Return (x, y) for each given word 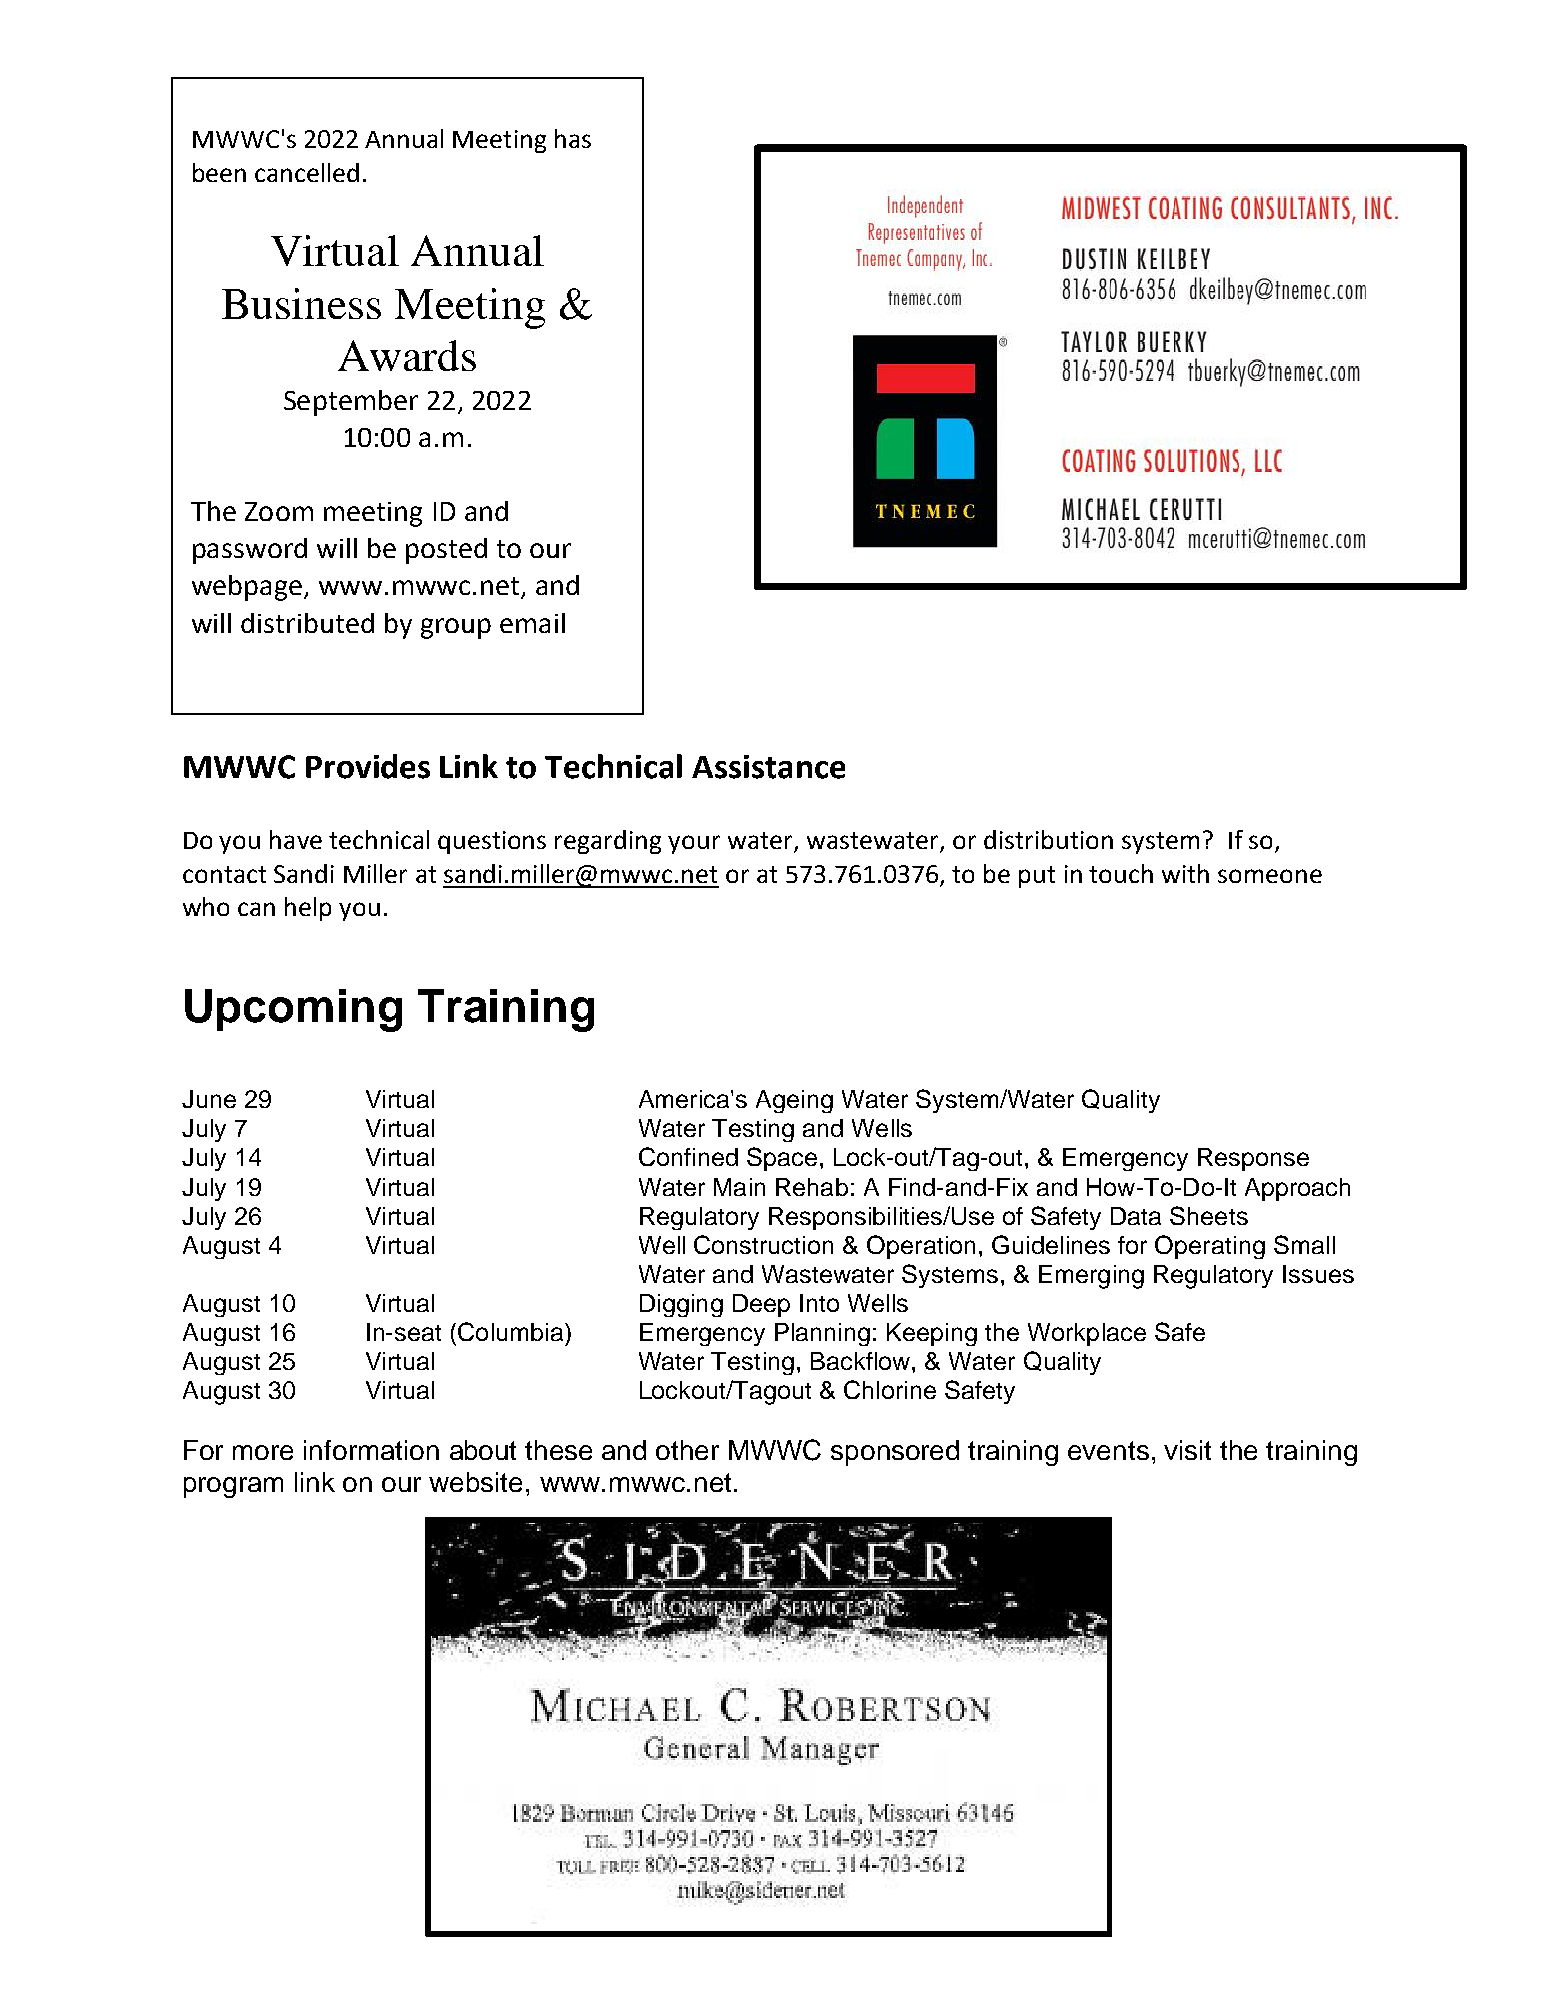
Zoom (279, 511)
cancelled (307, 172)
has (573, 138)
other (687, 1450)
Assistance (768, 767)
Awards (407, 355)
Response (1253, 1159)
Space (782, 1159)
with (1185, 873)
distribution (1048, 839)
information (371, 1450)
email (532, 623)
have (296, 839)
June (209, 1099)
